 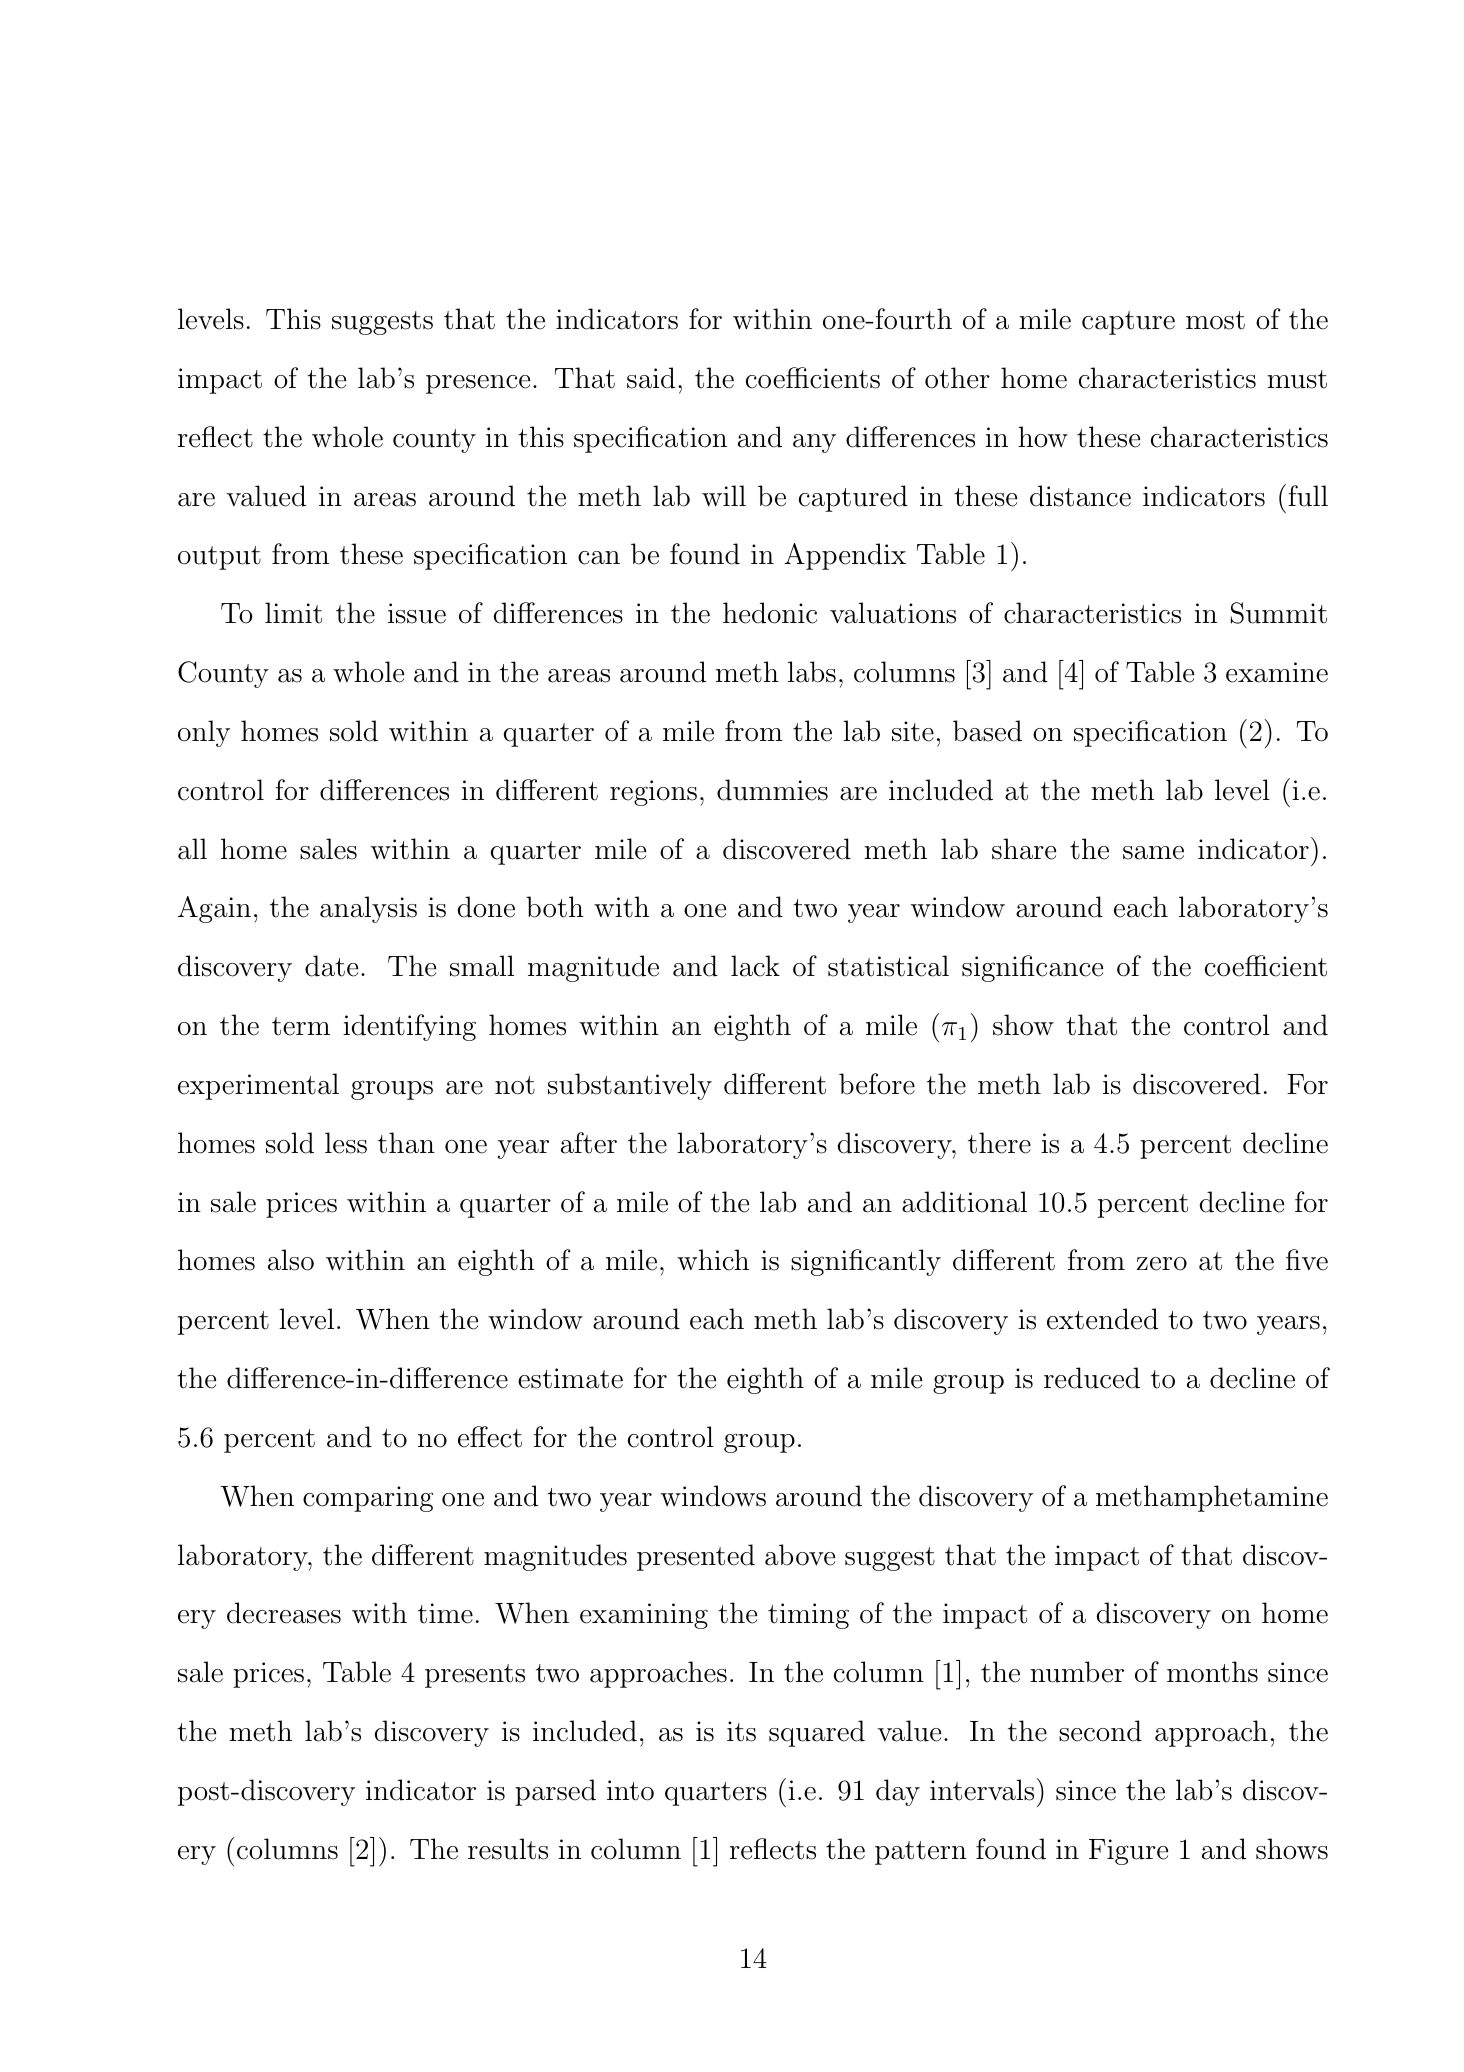 I want to click on presence, so click(x=478, y=384).
